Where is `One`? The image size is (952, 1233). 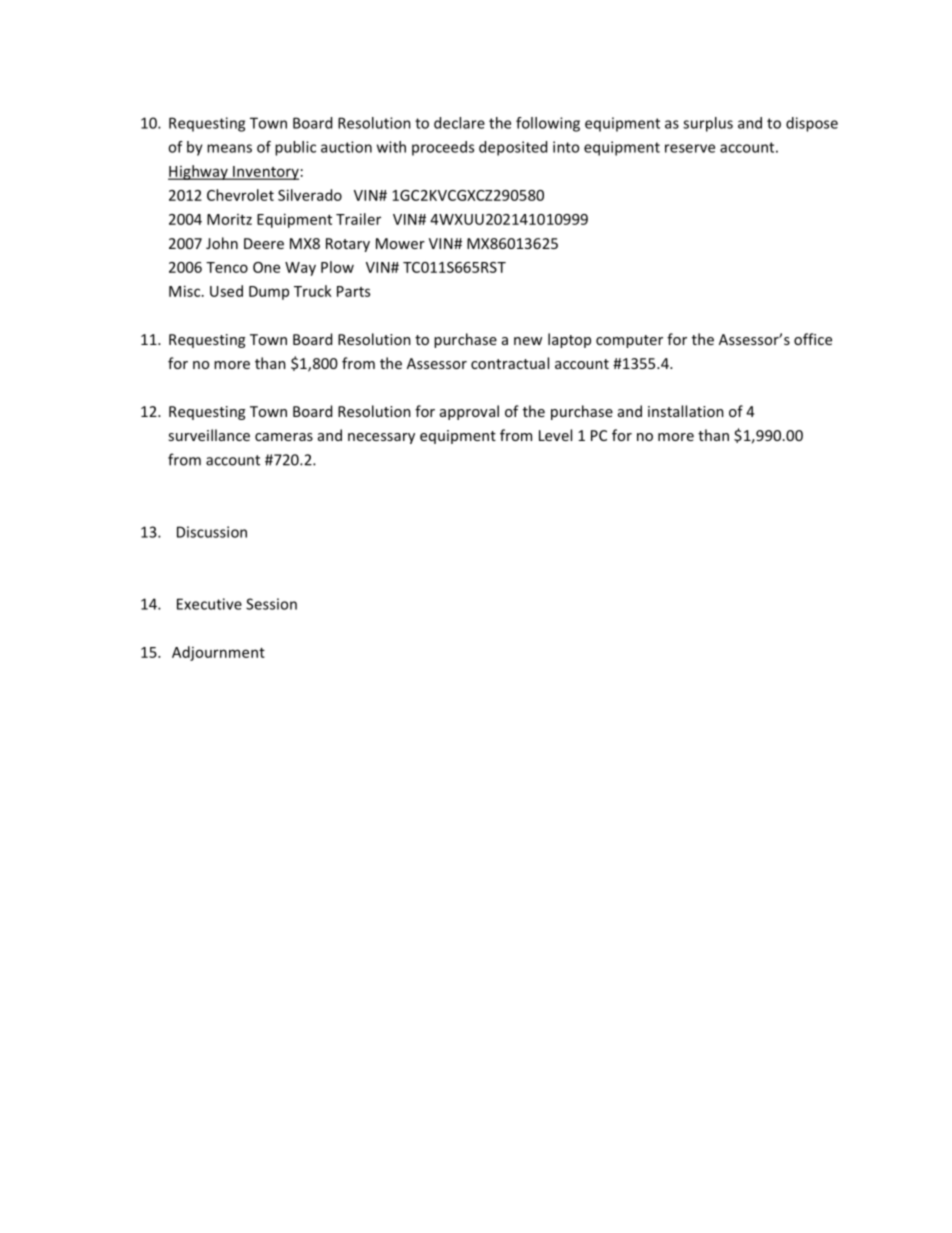
One is located at coordinates (266, 267).
